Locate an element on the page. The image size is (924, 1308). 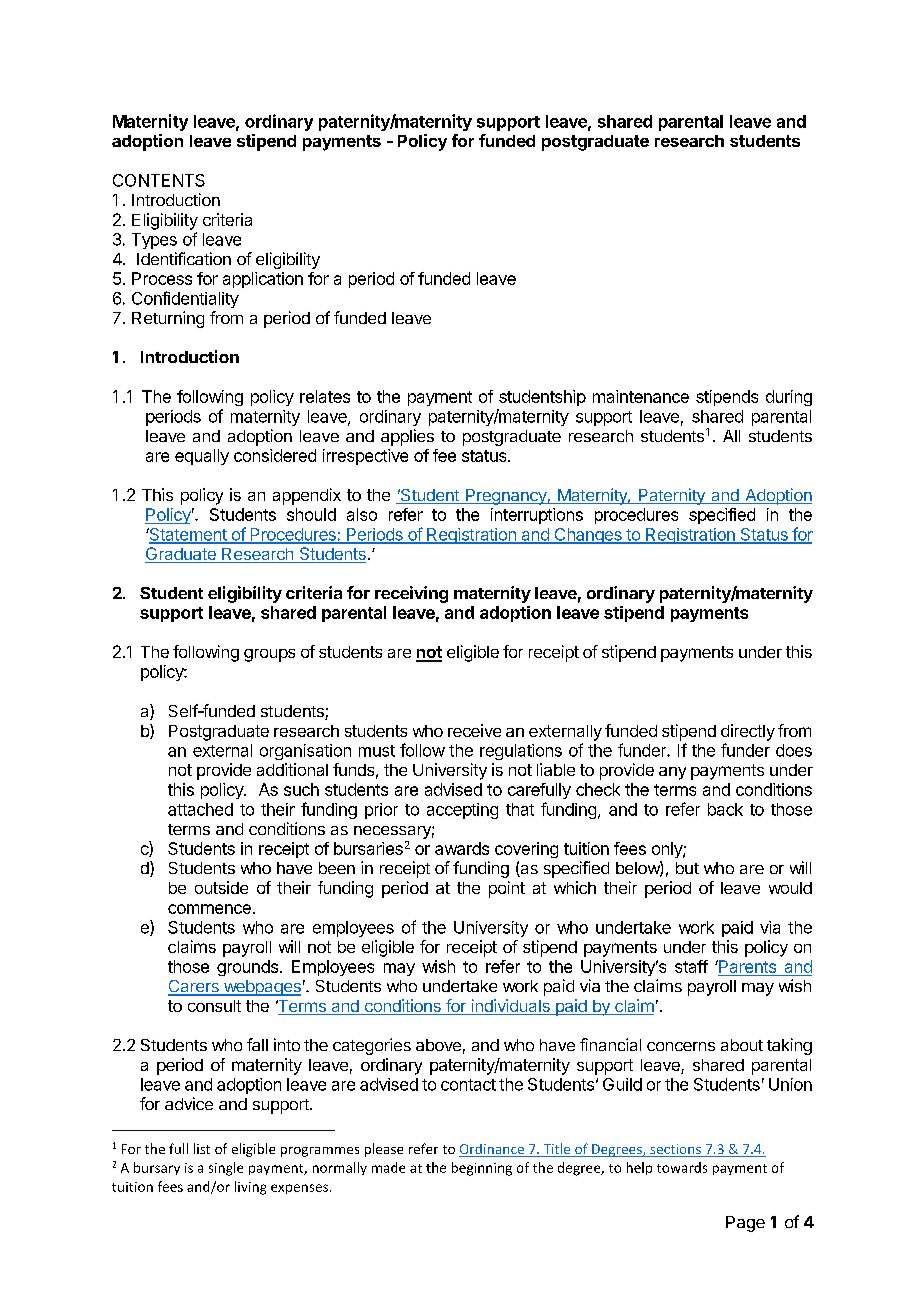
groups is located at coordinates (269, 655).
